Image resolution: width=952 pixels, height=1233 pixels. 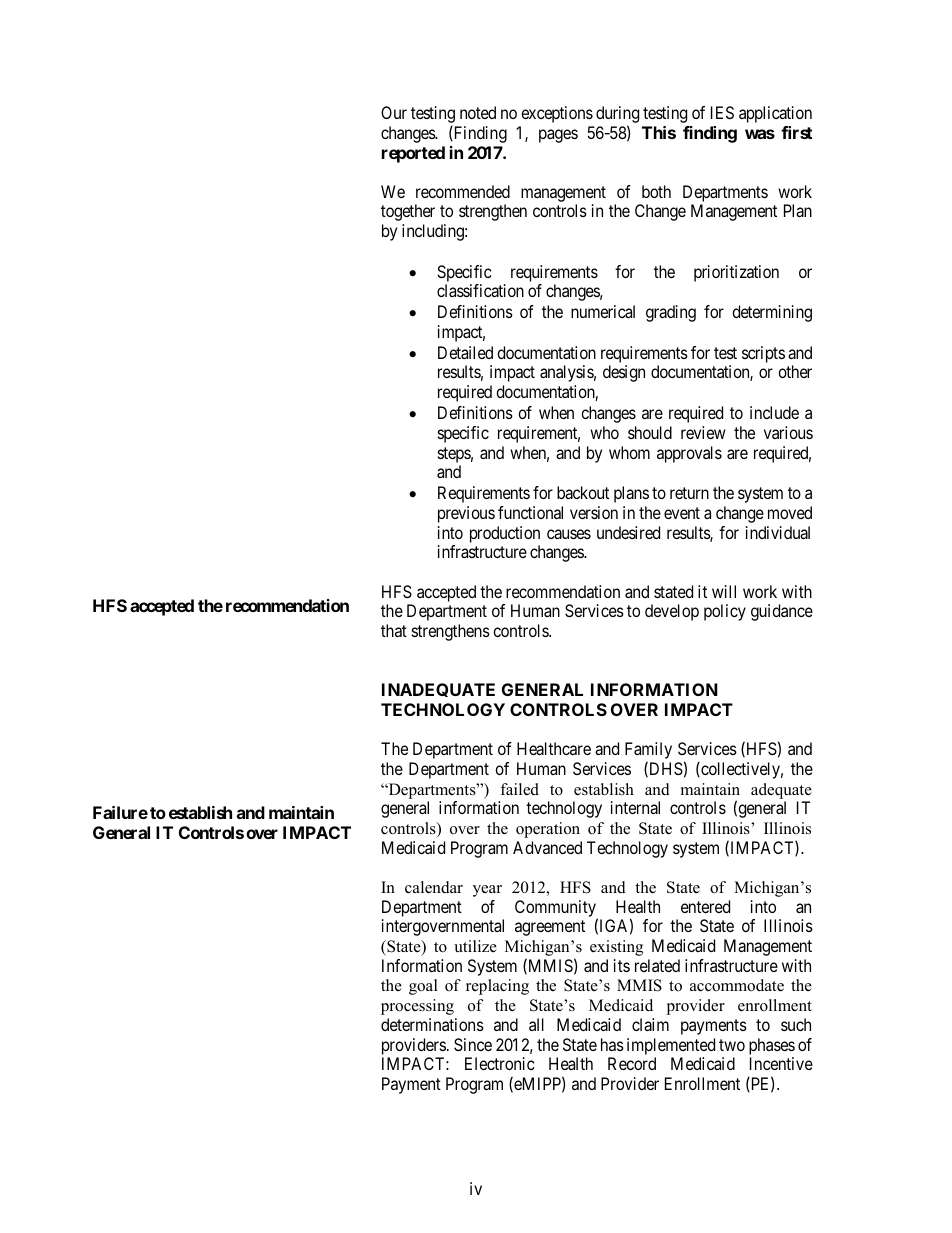 I want to click on whom, so click(x=629, y=452).
